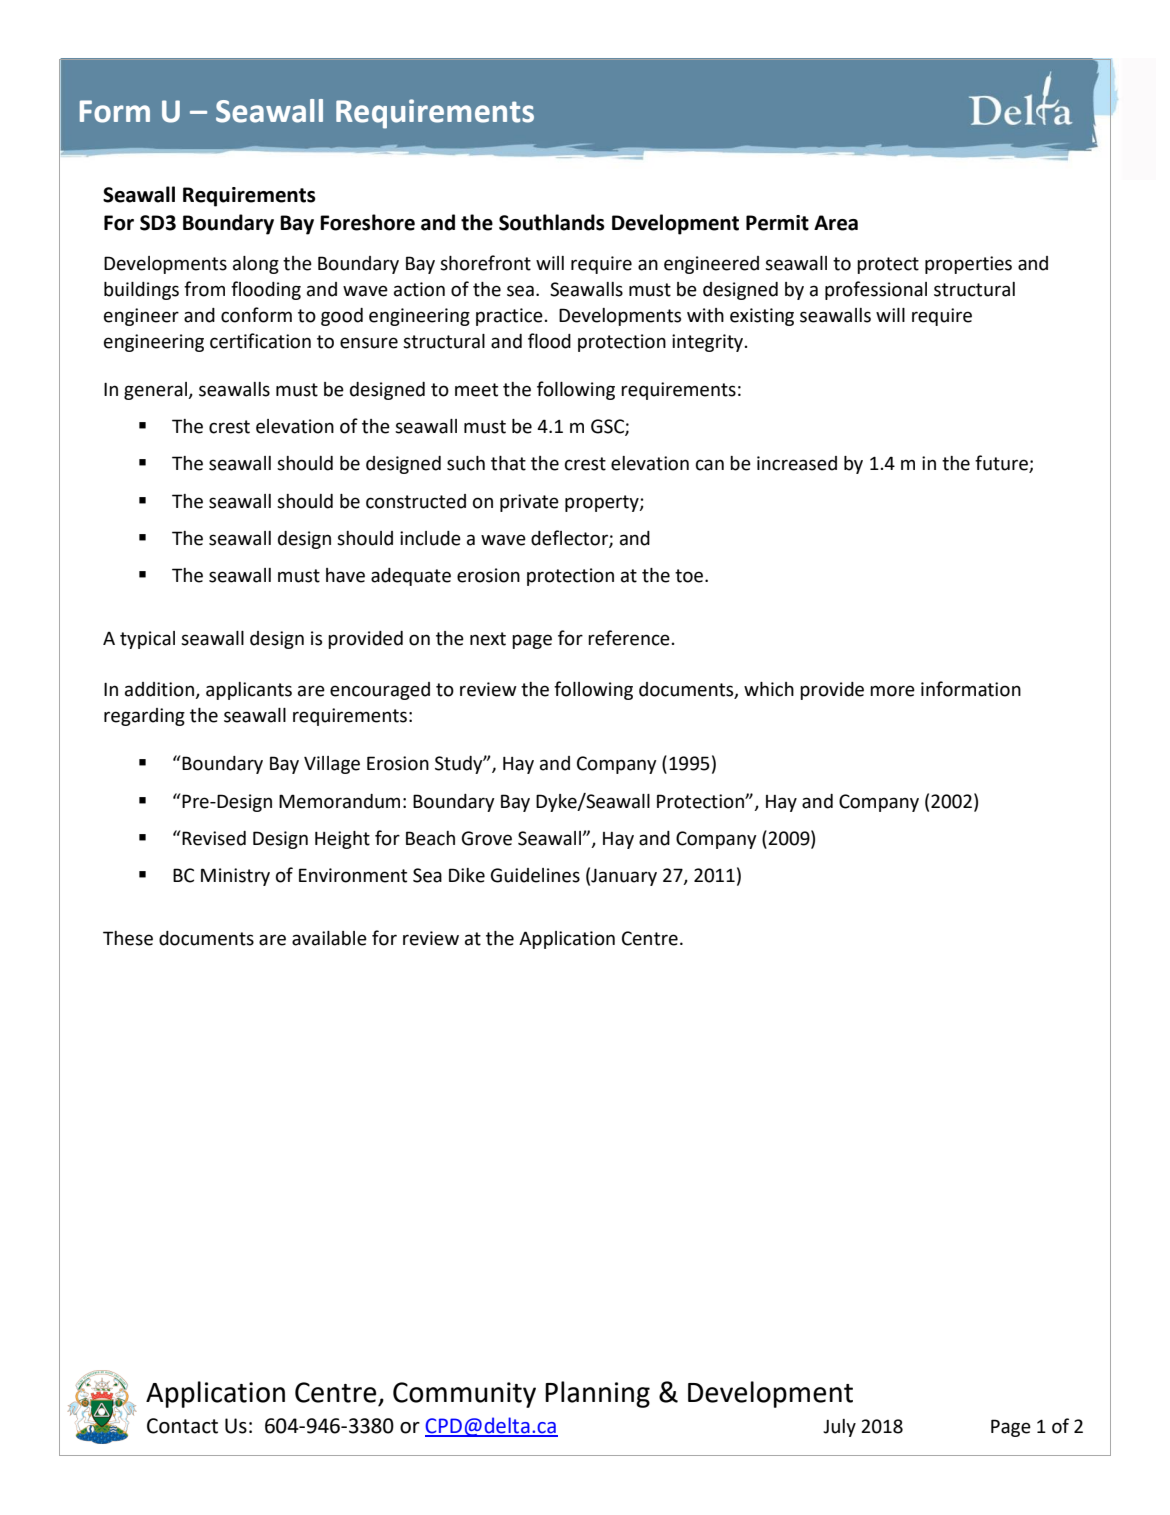 The height and width of the page is (1515, 1170). Describe the element at coordinates (552, 222) in the page. I see `Southlands` at that location.
